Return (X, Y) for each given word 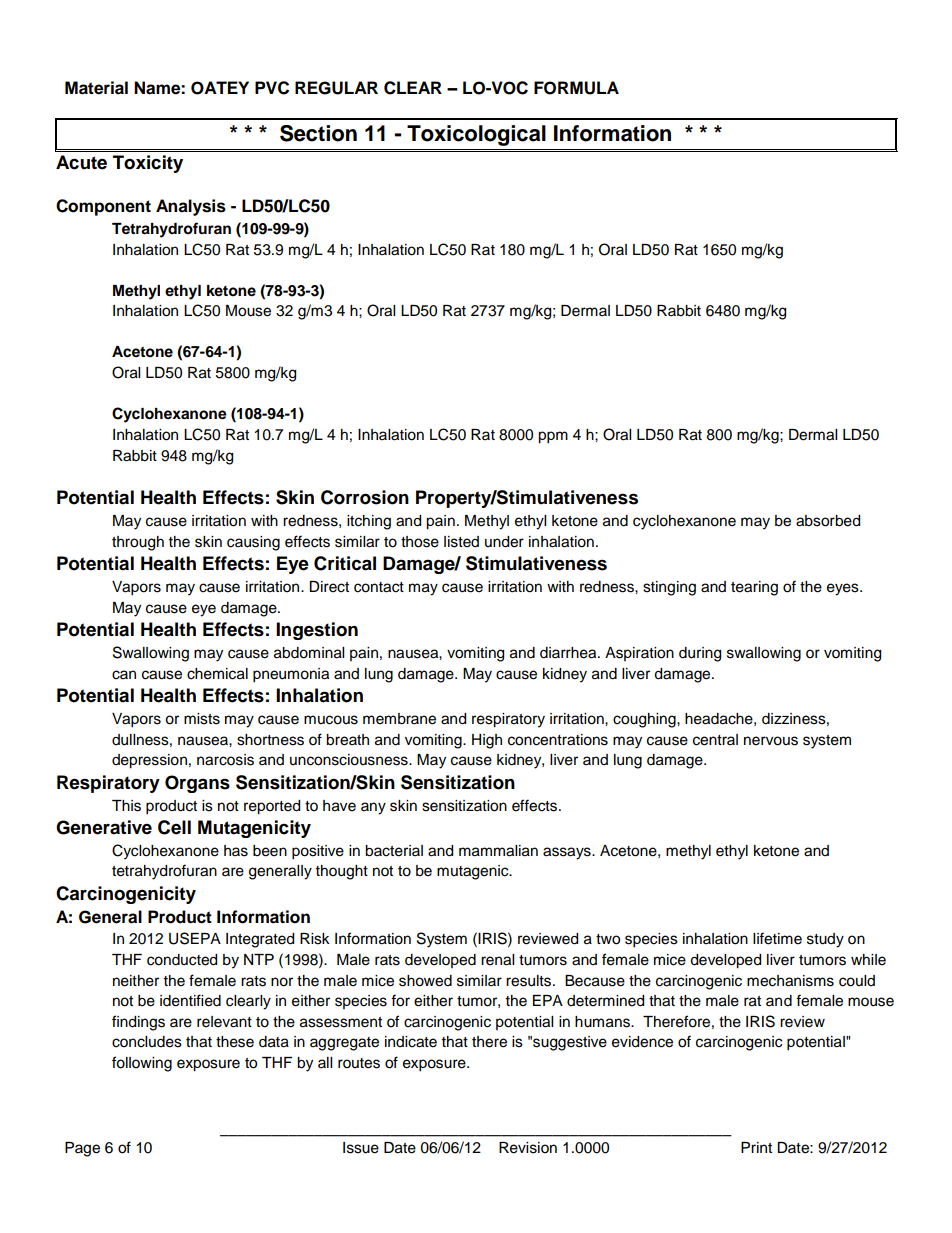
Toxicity (148, 164)
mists (202, 719)
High (487, 741)
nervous (771, 741)
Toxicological (476, 135)
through (138, 543)
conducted (182, 960)
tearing (754, 588)
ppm (553, 437)
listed (461, 542)
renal (497, 960)
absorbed (828, 521)
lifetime (777, 938)
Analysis (191, 207)
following (142, 1064)
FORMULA (576, 88)
